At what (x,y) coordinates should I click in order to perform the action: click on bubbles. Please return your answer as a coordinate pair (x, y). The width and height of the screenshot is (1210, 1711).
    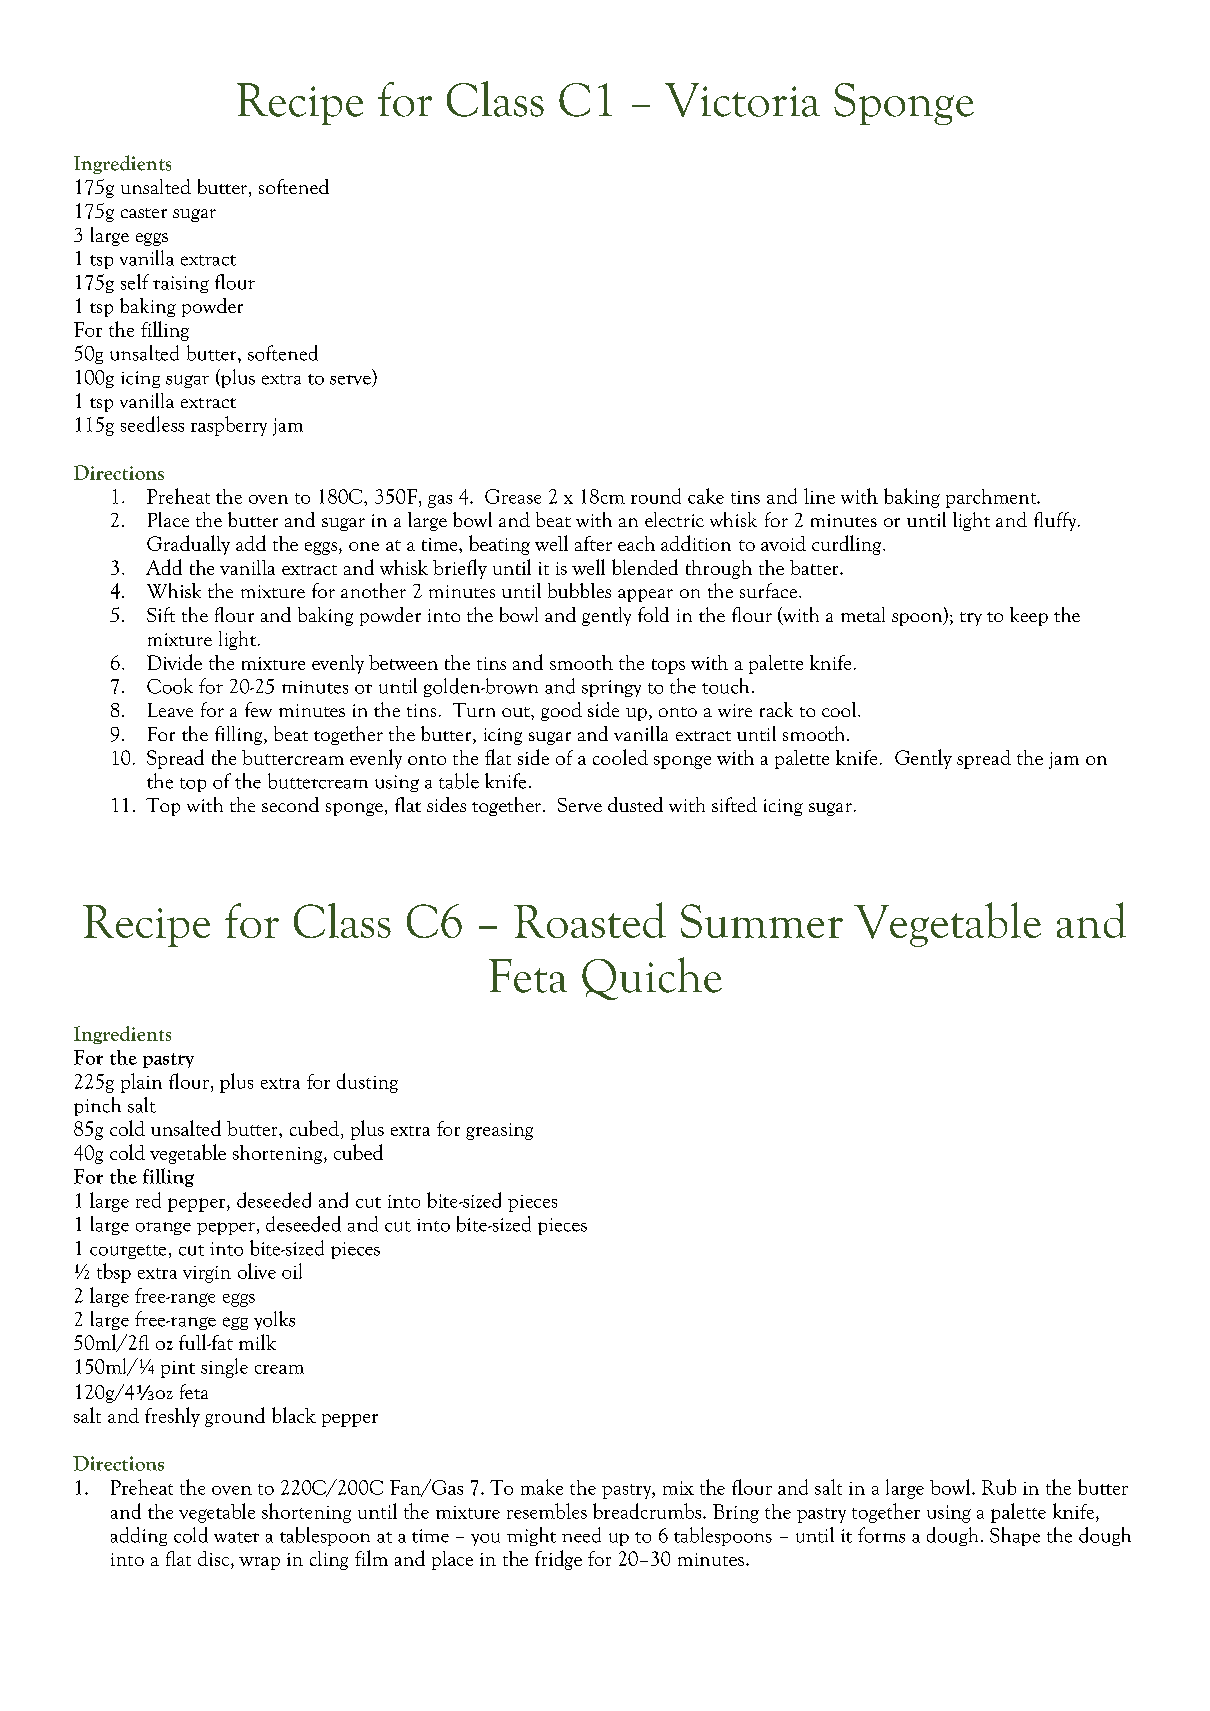
    Looking at the image, I should click on (579, 590).
